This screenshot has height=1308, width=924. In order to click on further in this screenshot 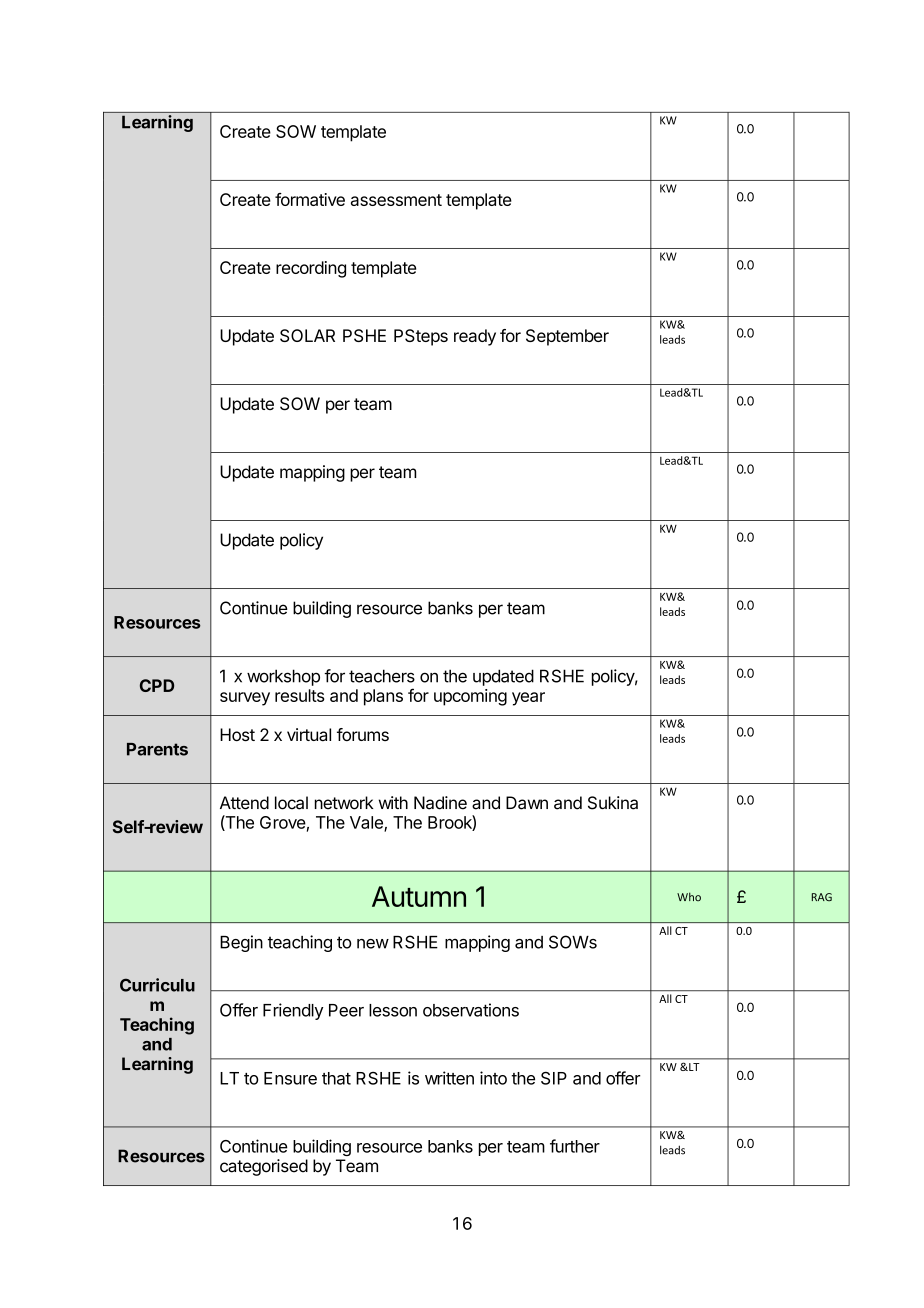, I will do `click(575, 1146)`.
